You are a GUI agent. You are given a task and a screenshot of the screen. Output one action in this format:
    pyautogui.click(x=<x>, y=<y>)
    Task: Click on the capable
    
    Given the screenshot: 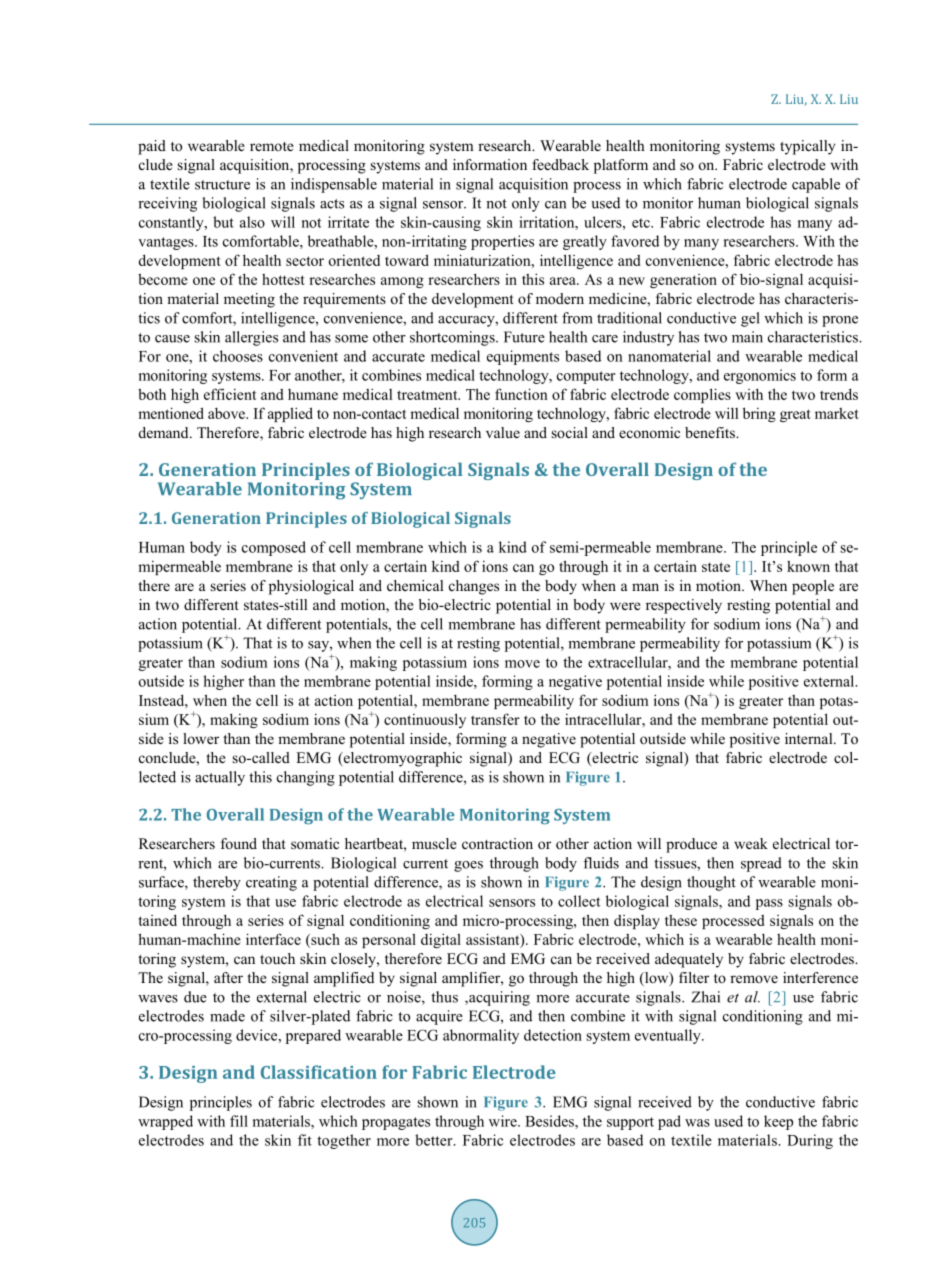 What is the action you would take?
    pyautogui.click(x=816, y=185)
